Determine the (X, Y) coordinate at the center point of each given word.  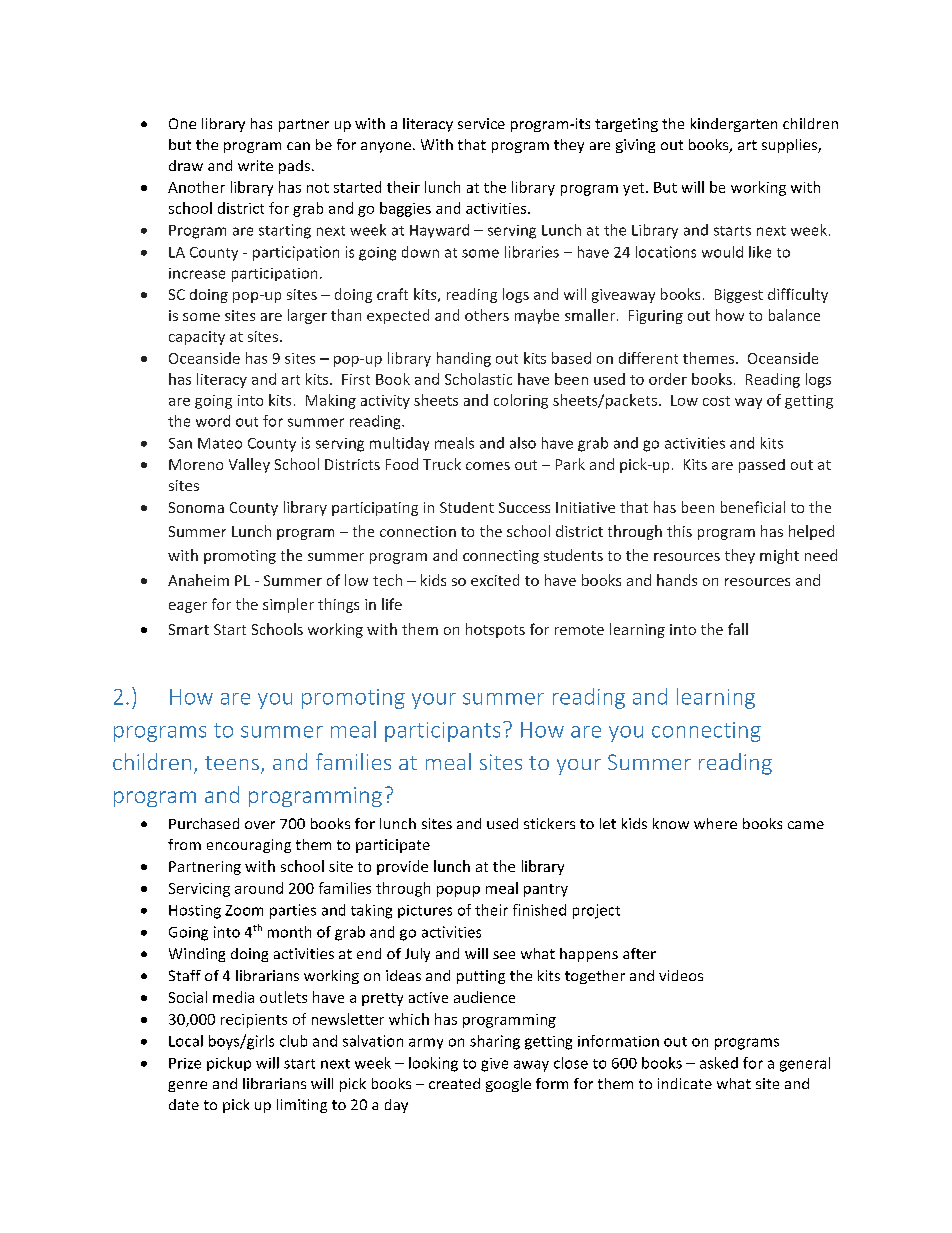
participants (442, 732)
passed (762, 466)
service (481, 123)
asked (719, 1063)
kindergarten (734, 125)
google (508, 1085)
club (293, 1041)
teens (232, 763)
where (715, 823)
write (255, 165)
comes (488, 466)
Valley (249, 465)
